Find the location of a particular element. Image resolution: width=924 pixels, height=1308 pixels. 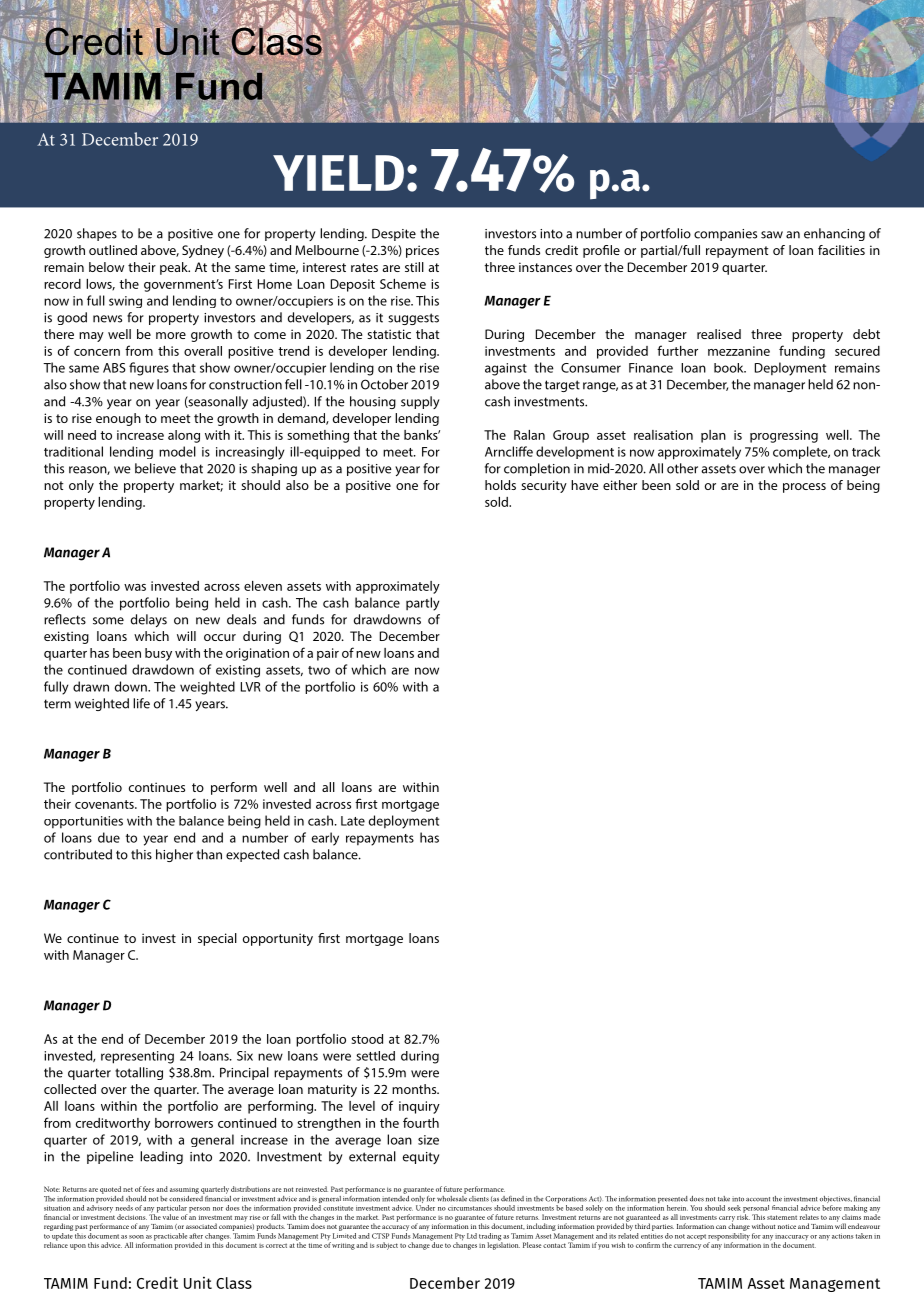

higher is located at coordinates (174, 855).
